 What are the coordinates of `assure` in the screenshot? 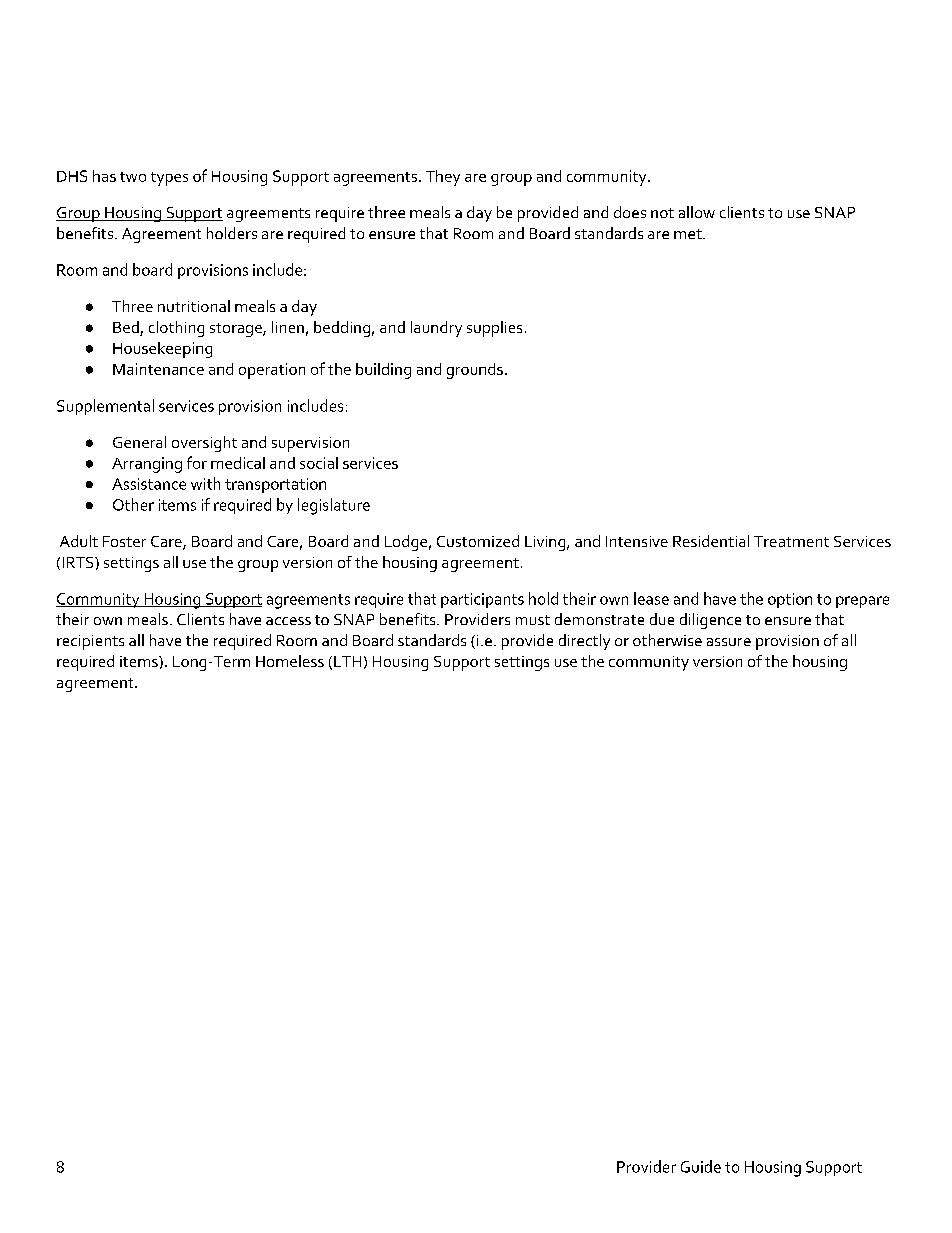 It's located at (729, 642).
